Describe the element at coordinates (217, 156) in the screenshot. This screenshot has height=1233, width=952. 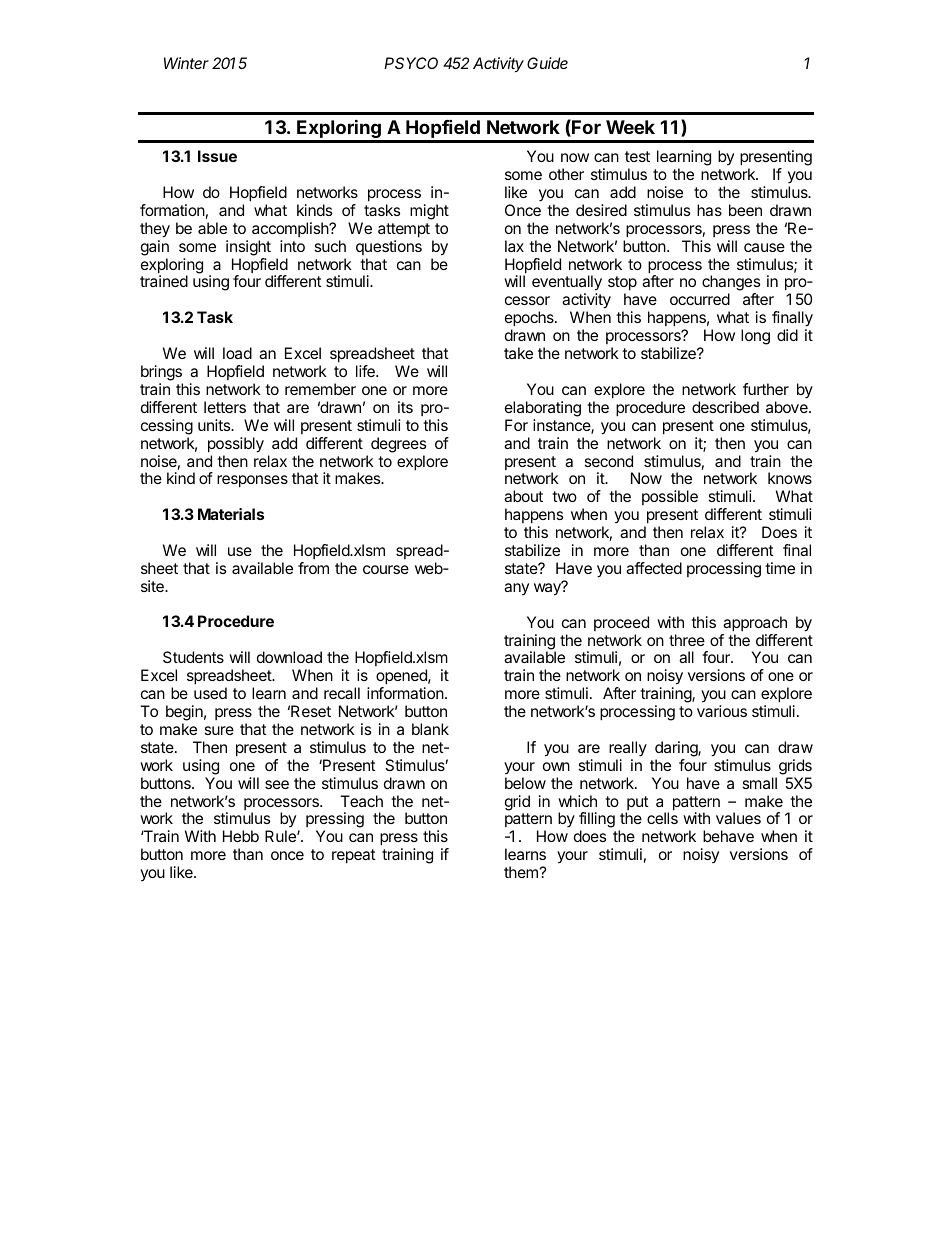
I see `Issue` at that location.
